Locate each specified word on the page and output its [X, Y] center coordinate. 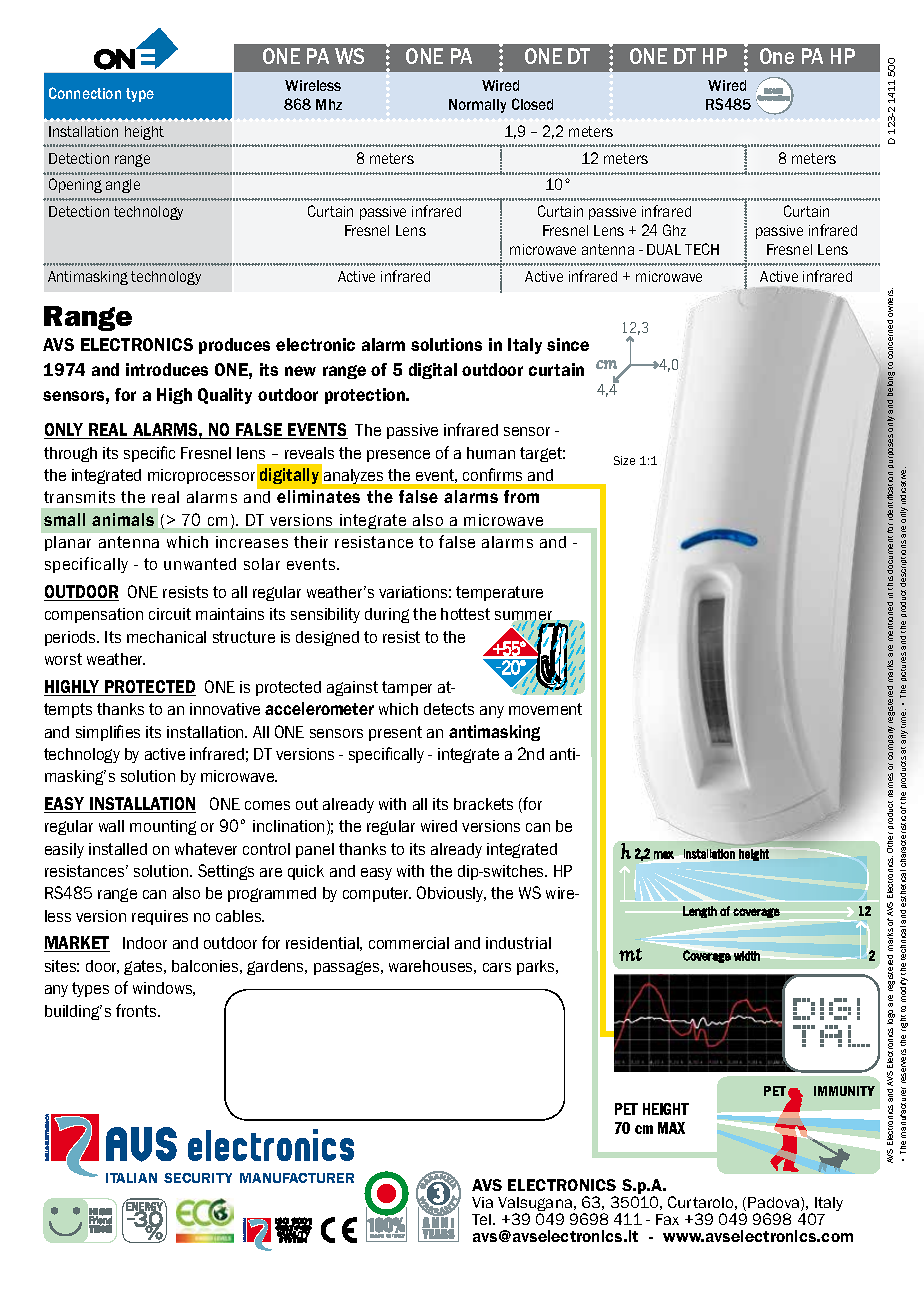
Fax [667, 1219]
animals [123, 519]
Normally [477, 106]
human [491, 453]
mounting [163, 827]
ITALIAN [131, 1178]
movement [545, 709]
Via [482, 1202]
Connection [85, 93]
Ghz [674, 230]
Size [624, 460]
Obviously [451, 894]
